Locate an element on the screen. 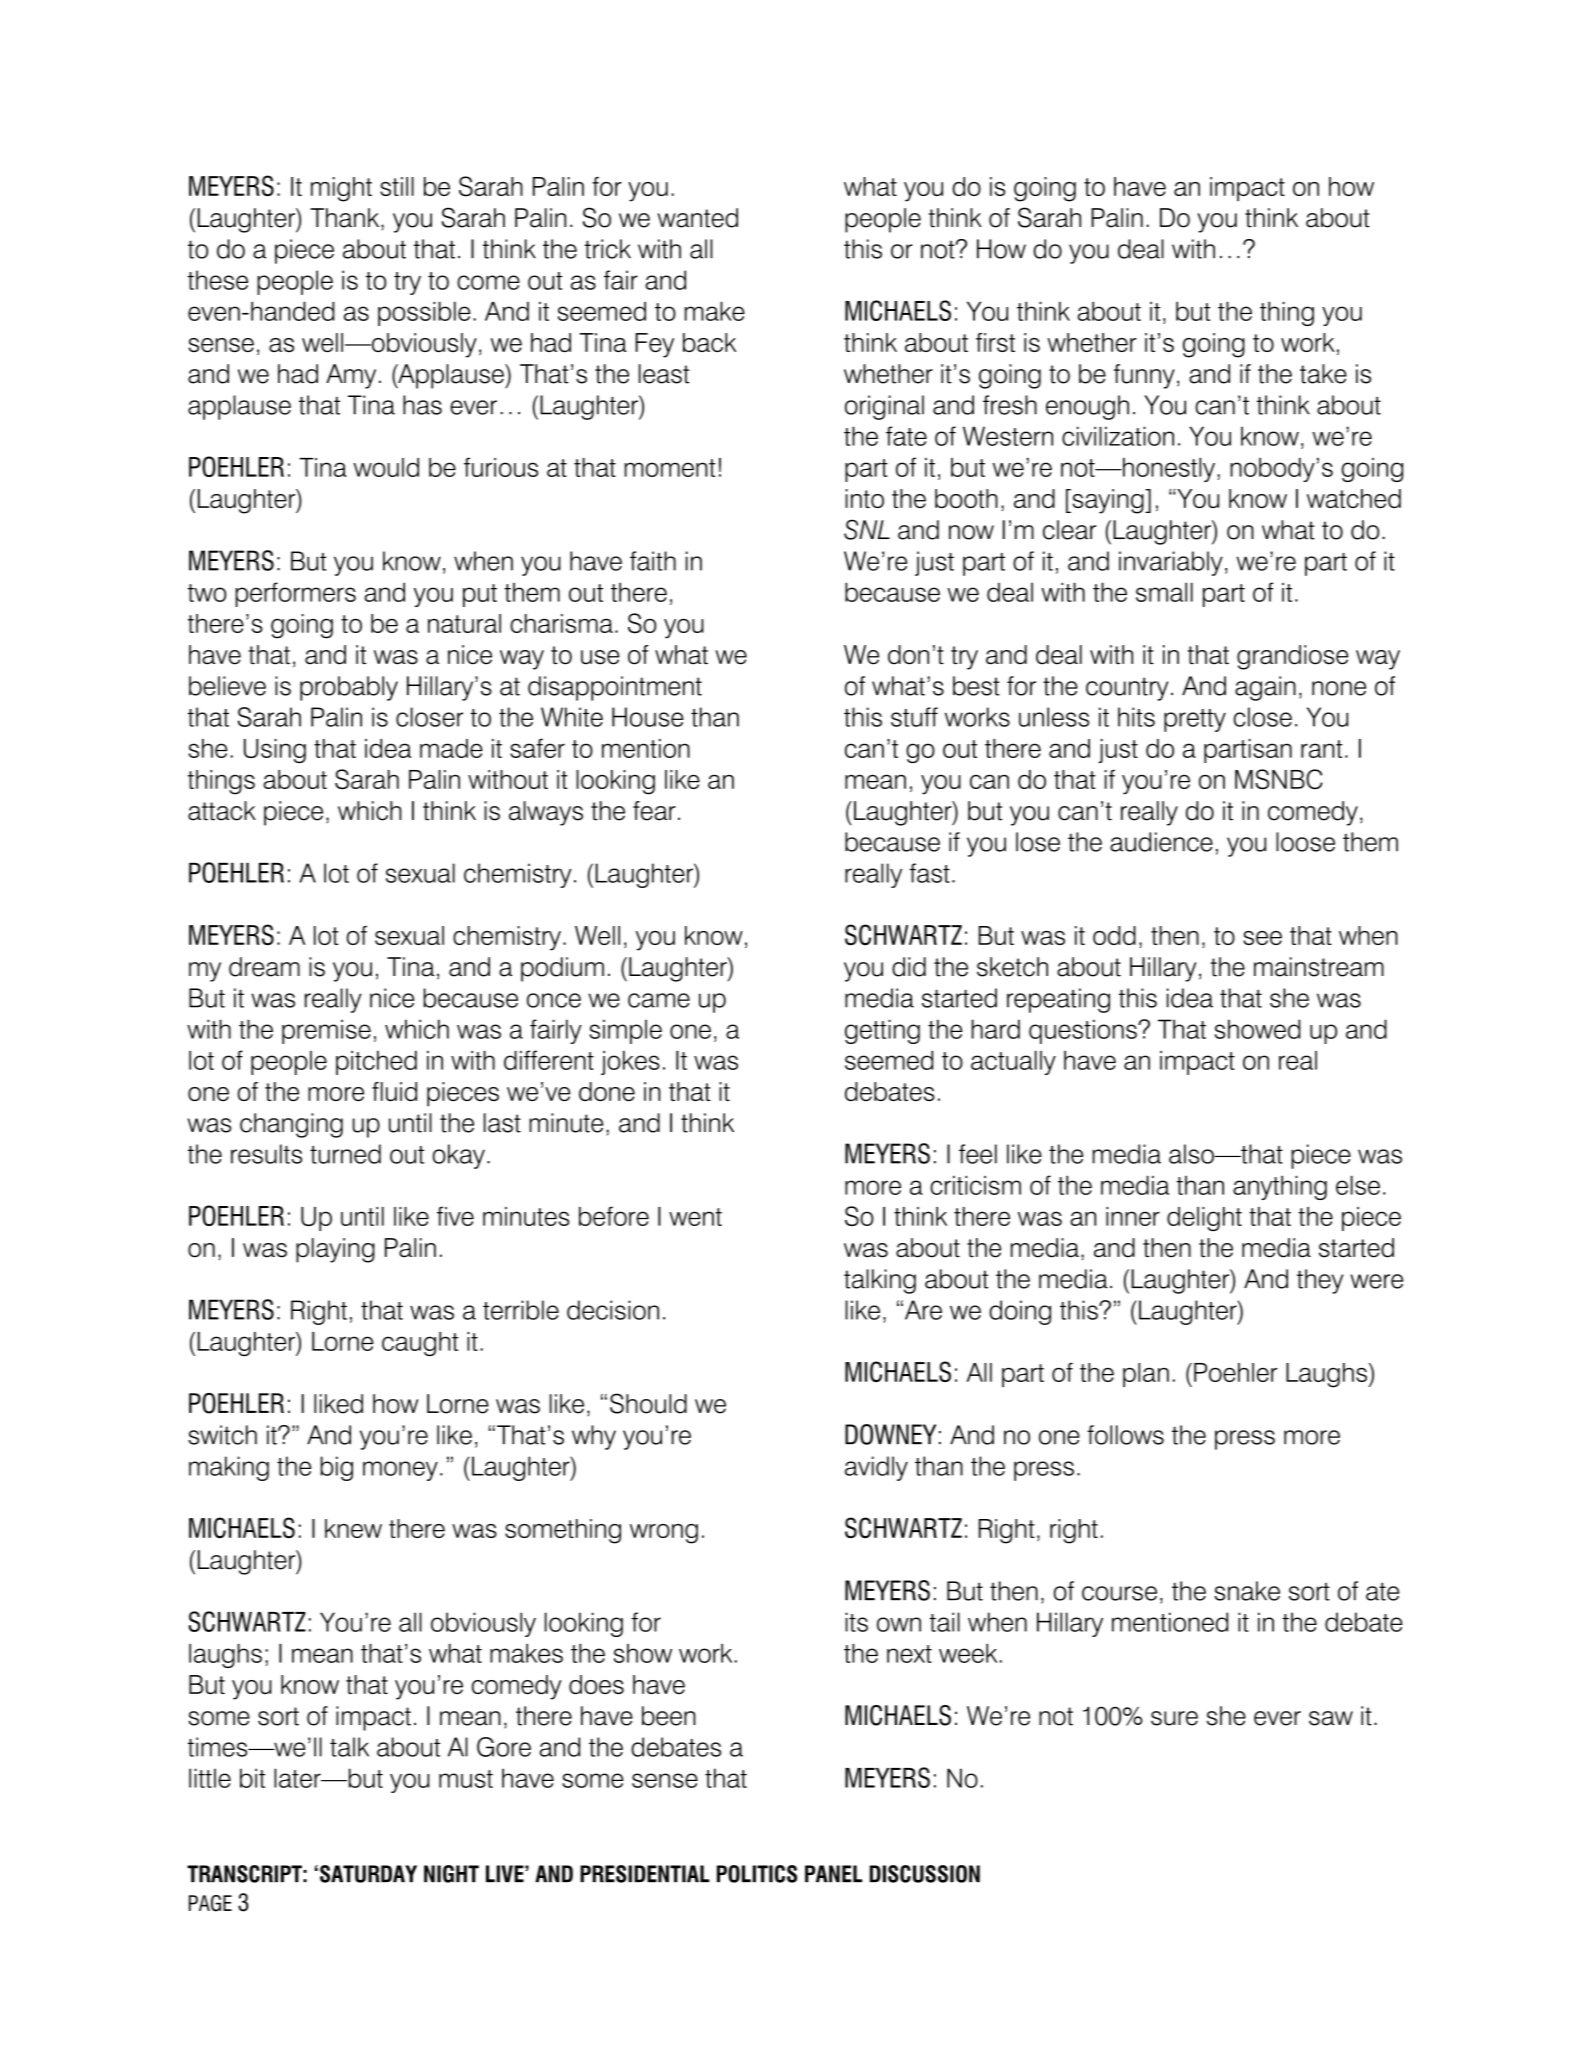 Image resolution: width=1594 pixels, height=2062 pixels. MSNBC is located at coordinates (1279, 779).
